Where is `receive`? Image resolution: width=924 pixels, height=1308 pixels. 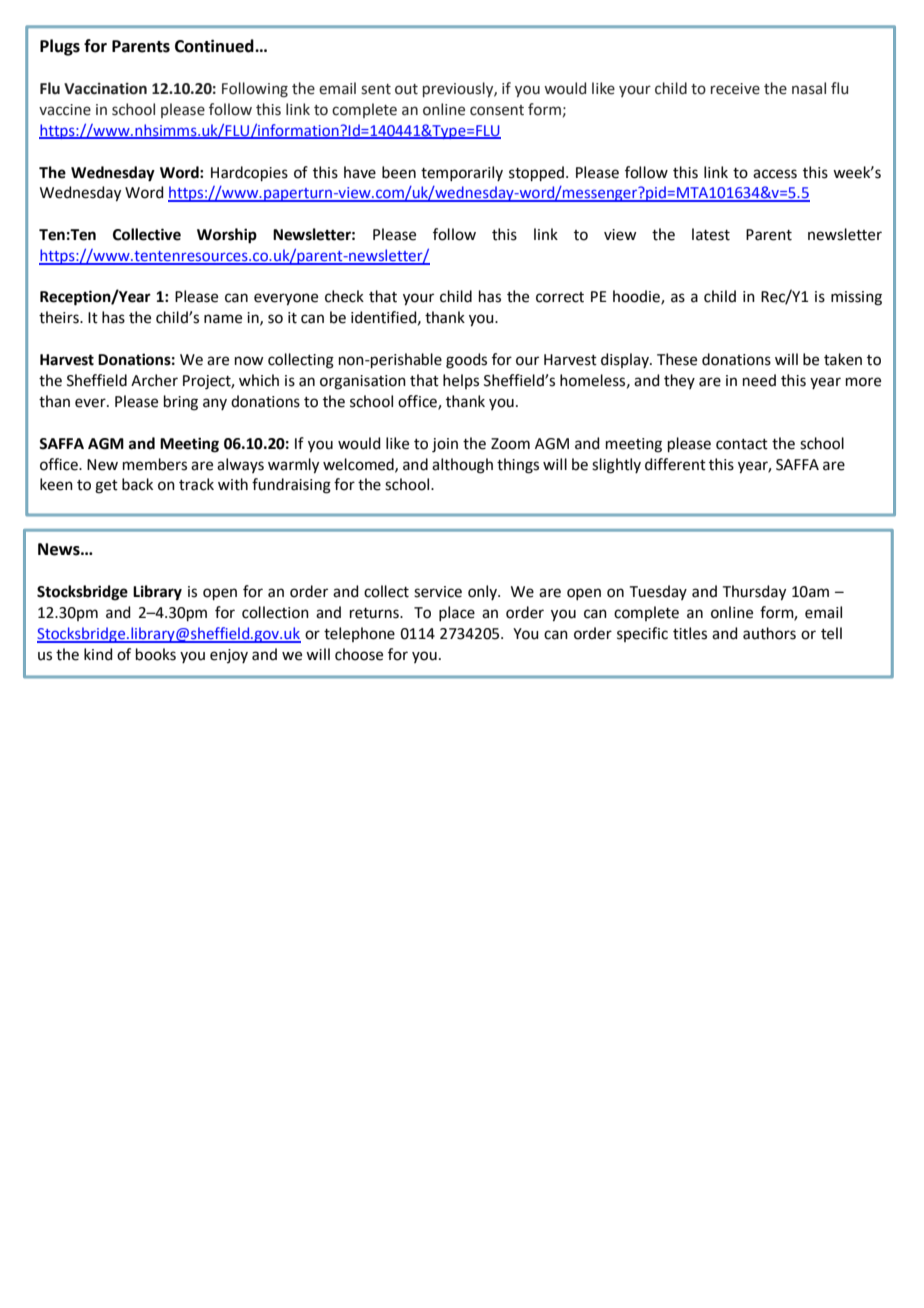 receive is located at coordinates (735, 89).
